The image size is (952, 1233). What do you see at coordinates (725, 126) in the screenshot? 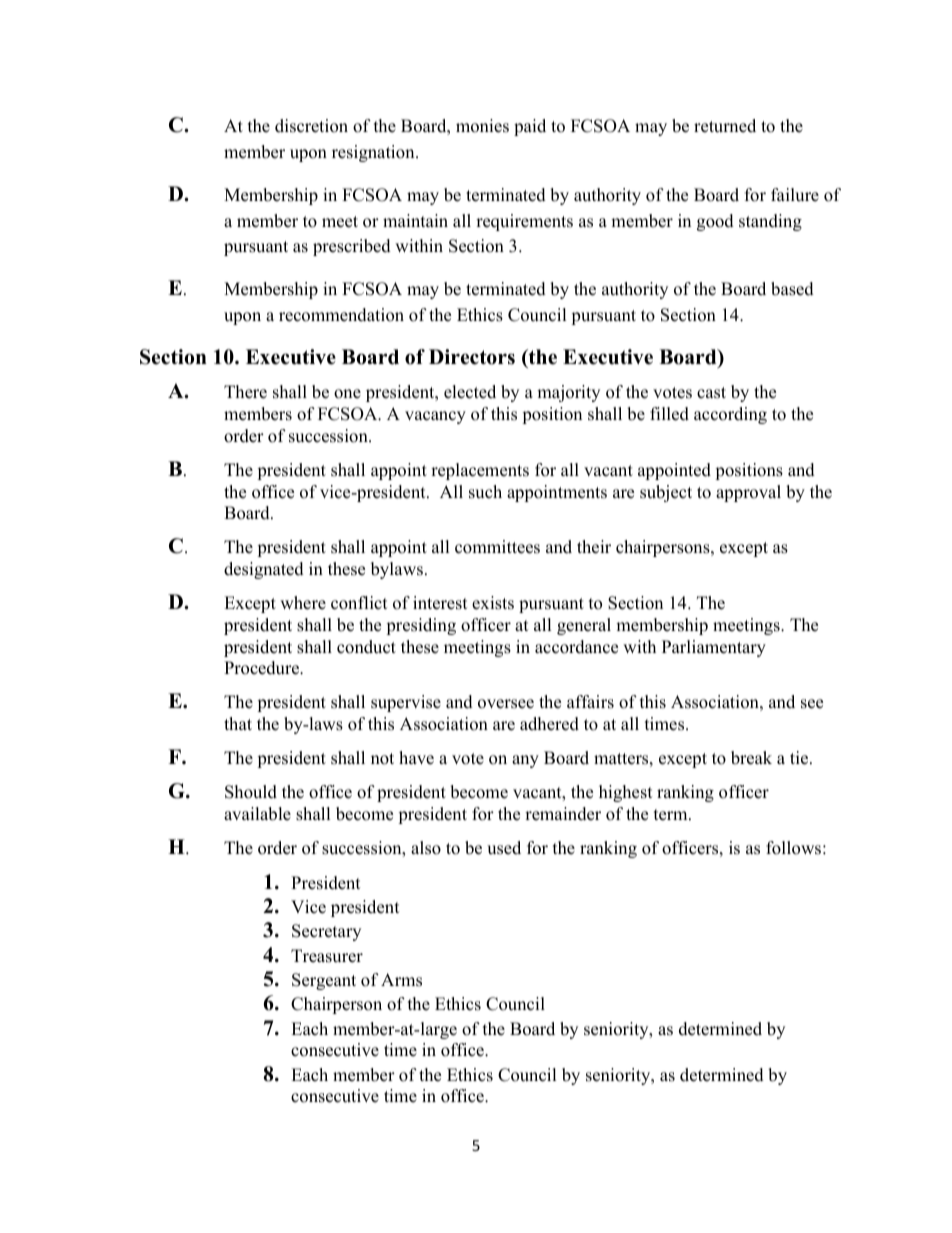
I see `returned` at bounding box center [725, 126].
